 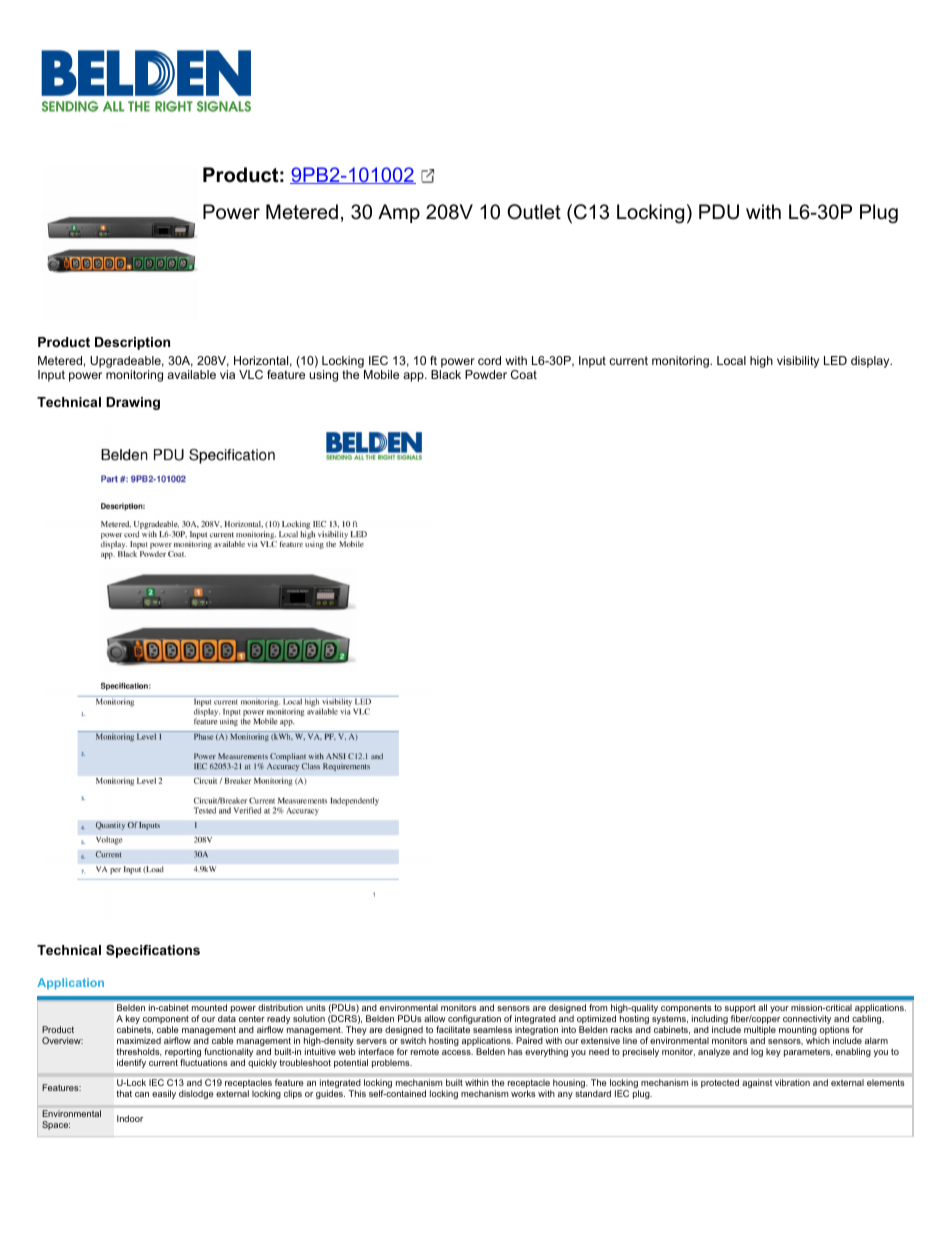 I want to click on Outlet, so click(x=534, y=212).
